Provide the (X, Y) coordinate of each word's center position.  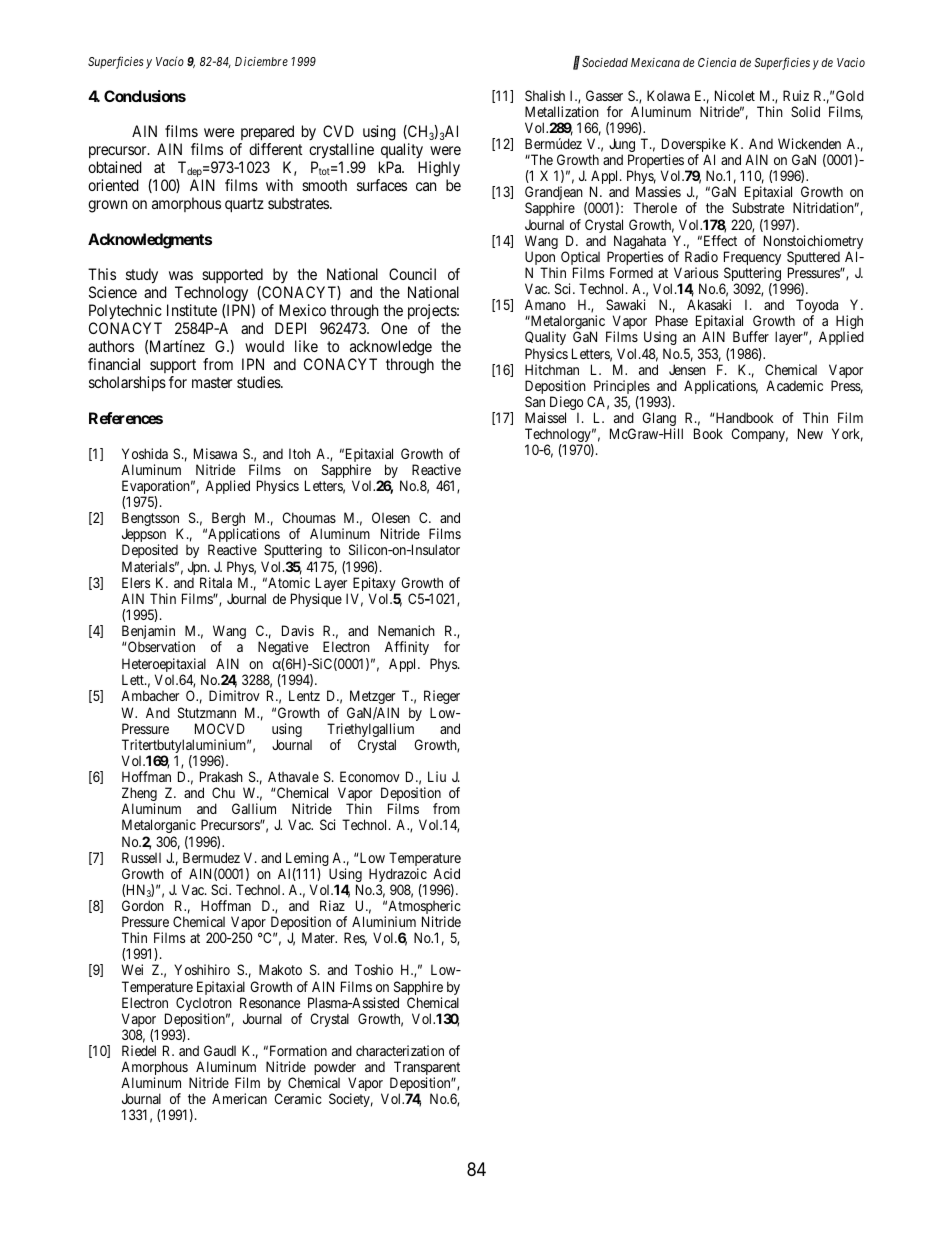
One (394, 328)
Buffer (751, 336)
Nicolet (735, 95)
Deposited (150, 553)
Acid (446, 873)
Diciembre (261, 61)
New (810, 433)
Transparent (425, 1069)
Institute (192, 310)
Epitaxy (374, 585)
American (239, 1098)
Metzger (372, 697)
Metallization (562, 111)
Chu (223, 792)
